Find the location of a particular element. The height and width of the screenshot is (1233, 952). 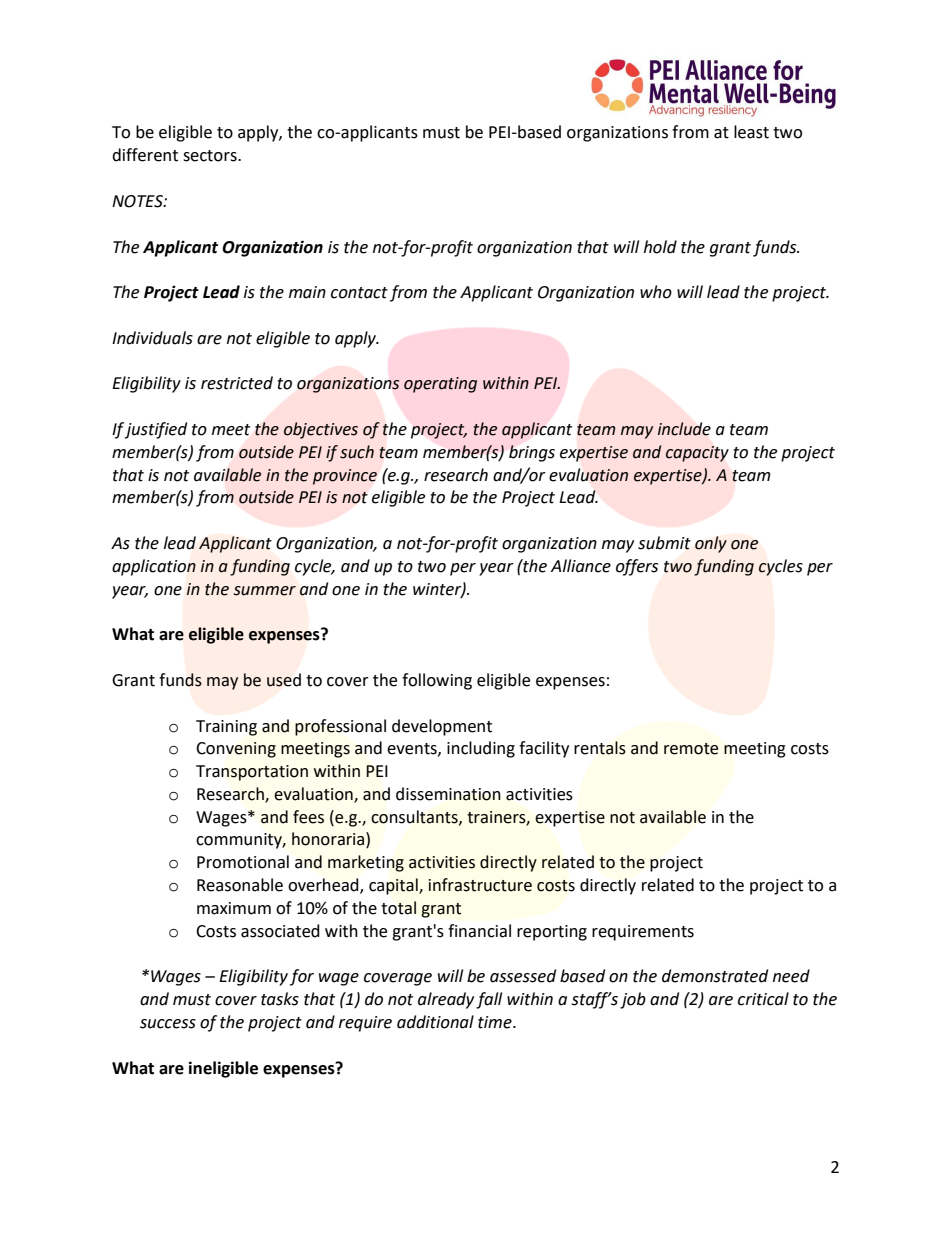

summer is located at coordinates (265, 591).
